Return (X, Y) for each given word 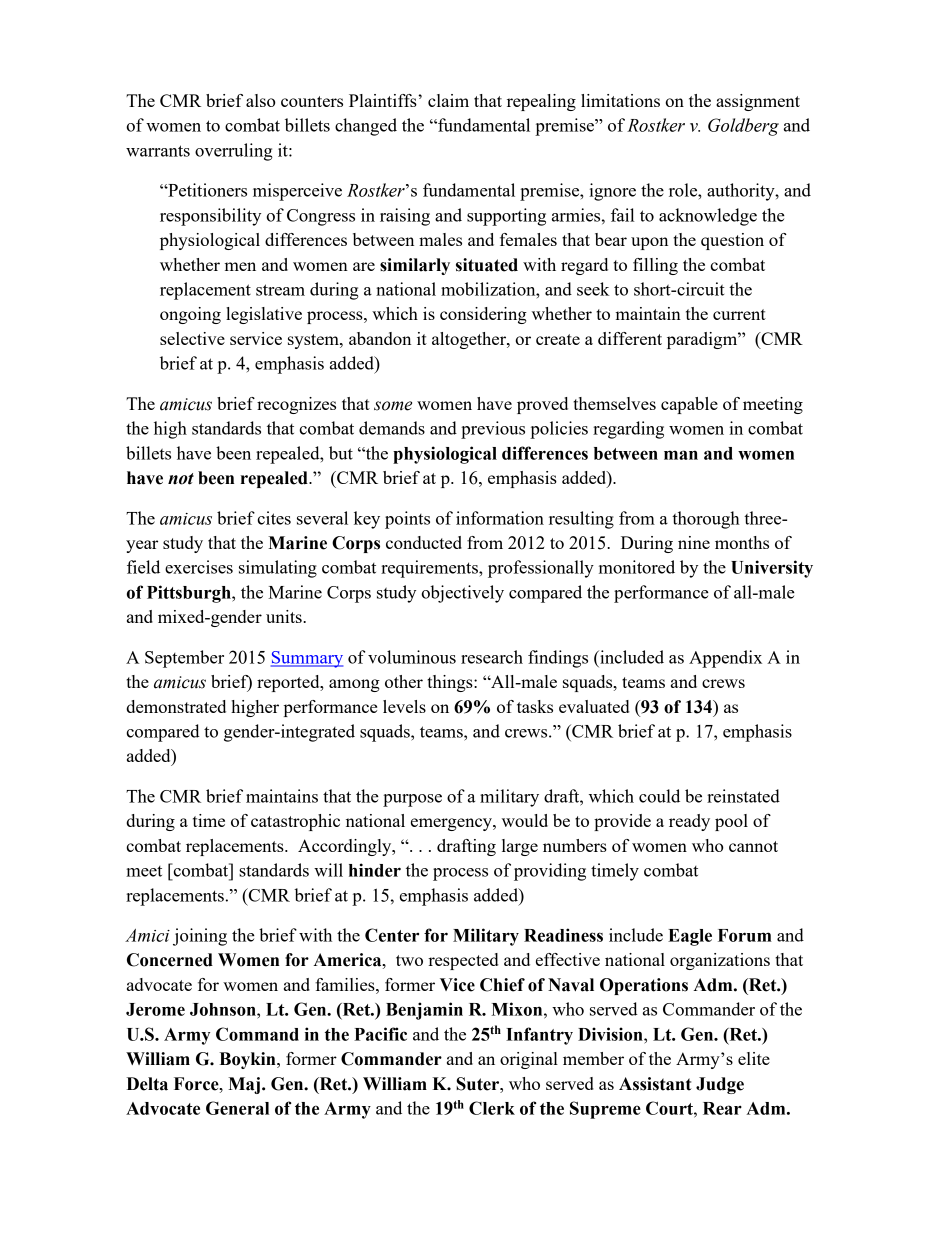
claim (448, 100)
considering (483, 315)
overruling (234, 152)
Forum (745, 935)
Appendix (725, 659)
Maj (244, 1085)
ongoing (190, 315)
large (520, 847)
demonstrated (176, 706)
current (739, 314)
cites (274, 518)
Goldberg (743, 127)
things (451, 683)
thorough (706, 520)
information (500, 518)
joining (200, 937)
